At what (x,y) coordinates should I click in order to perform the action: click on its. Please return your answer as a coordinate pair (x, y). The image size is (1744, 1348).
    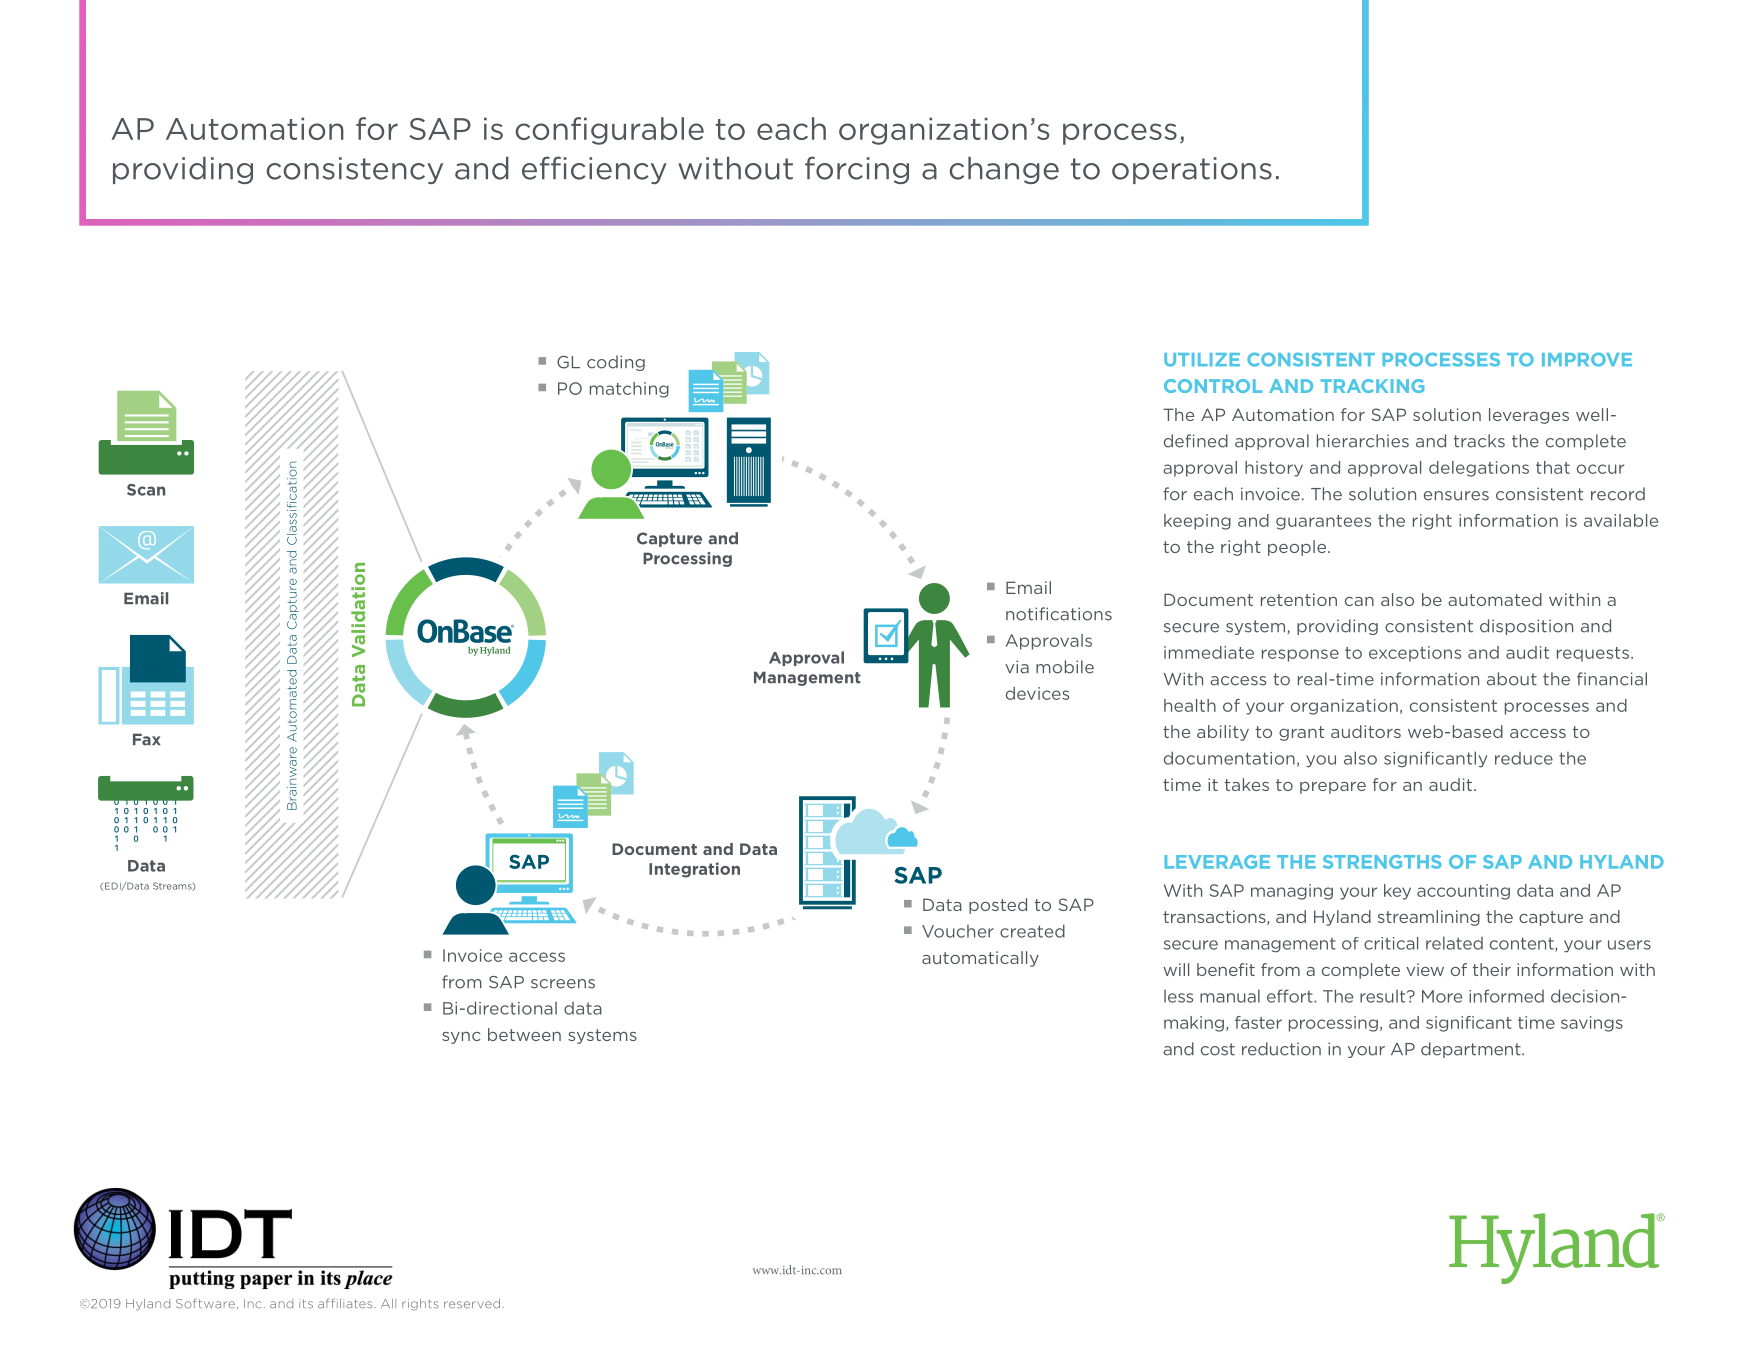
    Looking at the image, I should click on (306, 1303).
